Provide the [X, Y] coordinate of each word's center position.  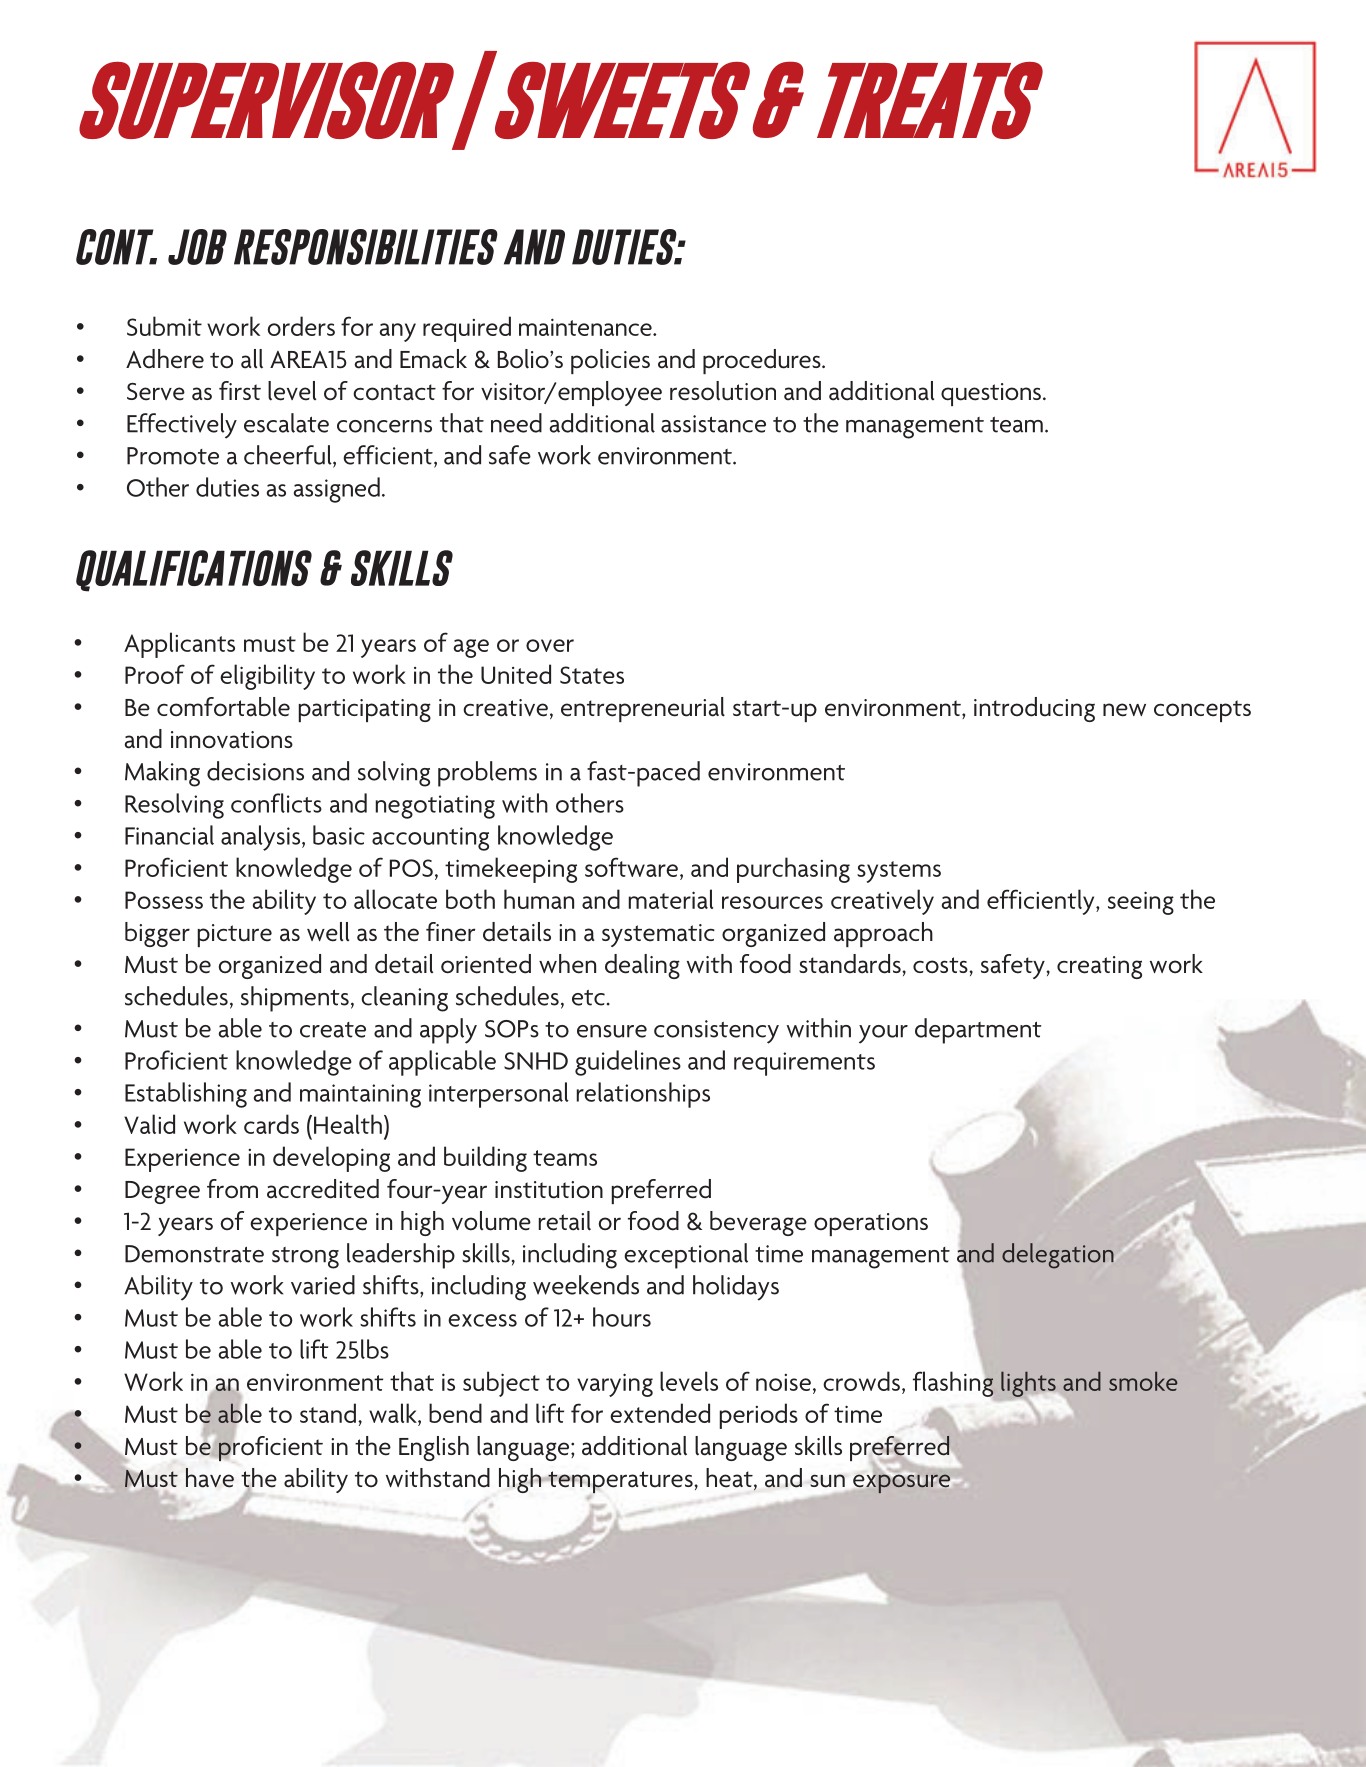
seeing [1141, 903]
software [631, 867]
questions [991, 394]
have [210, 1478]
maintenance [586, 327]
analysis [262, 838]
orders [301, 326]
